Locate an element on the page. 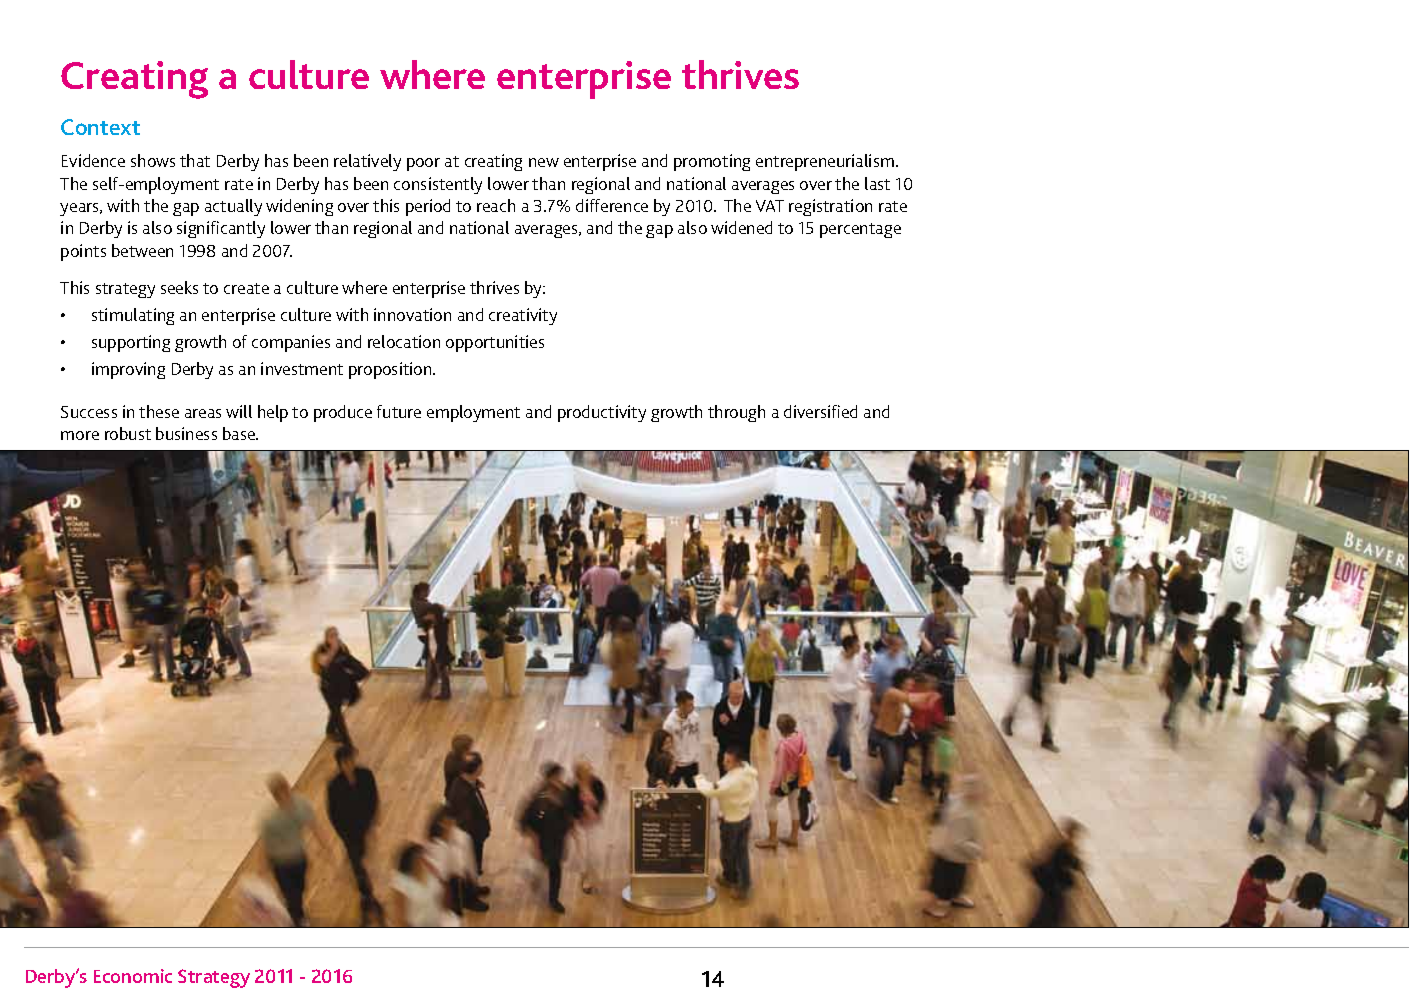 This image has height=1008, width=1426. future is located at coordinates (399, 411).
